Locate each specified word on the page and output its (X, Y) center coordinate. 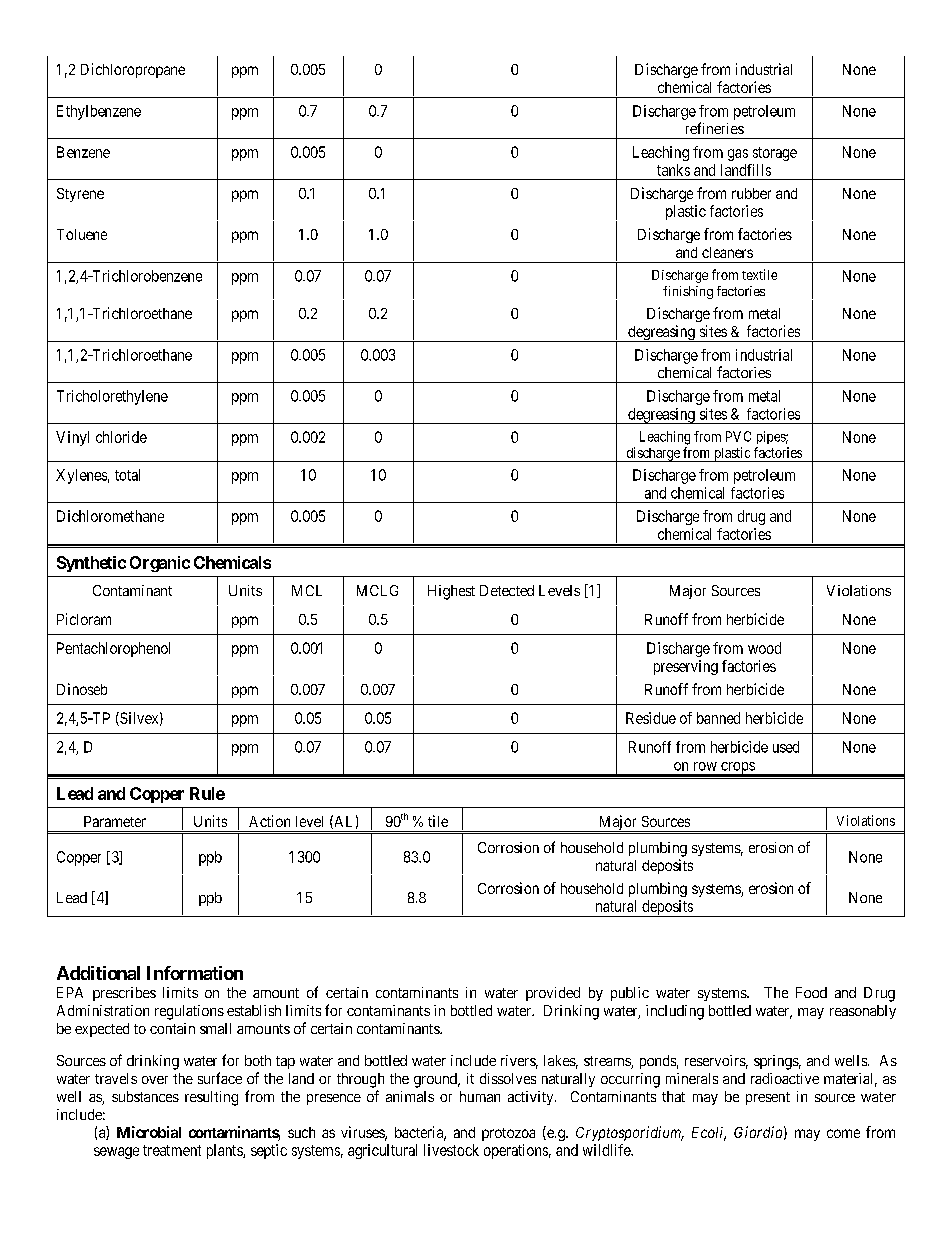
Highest (451, 592)
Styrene (80, 195)
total (127, 475)
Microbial (149, 1132)
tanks (673, 170)
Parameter (115, 821)
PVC (738, 436)
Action (269, 821)
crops (737, 769)
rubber (751, 193)
